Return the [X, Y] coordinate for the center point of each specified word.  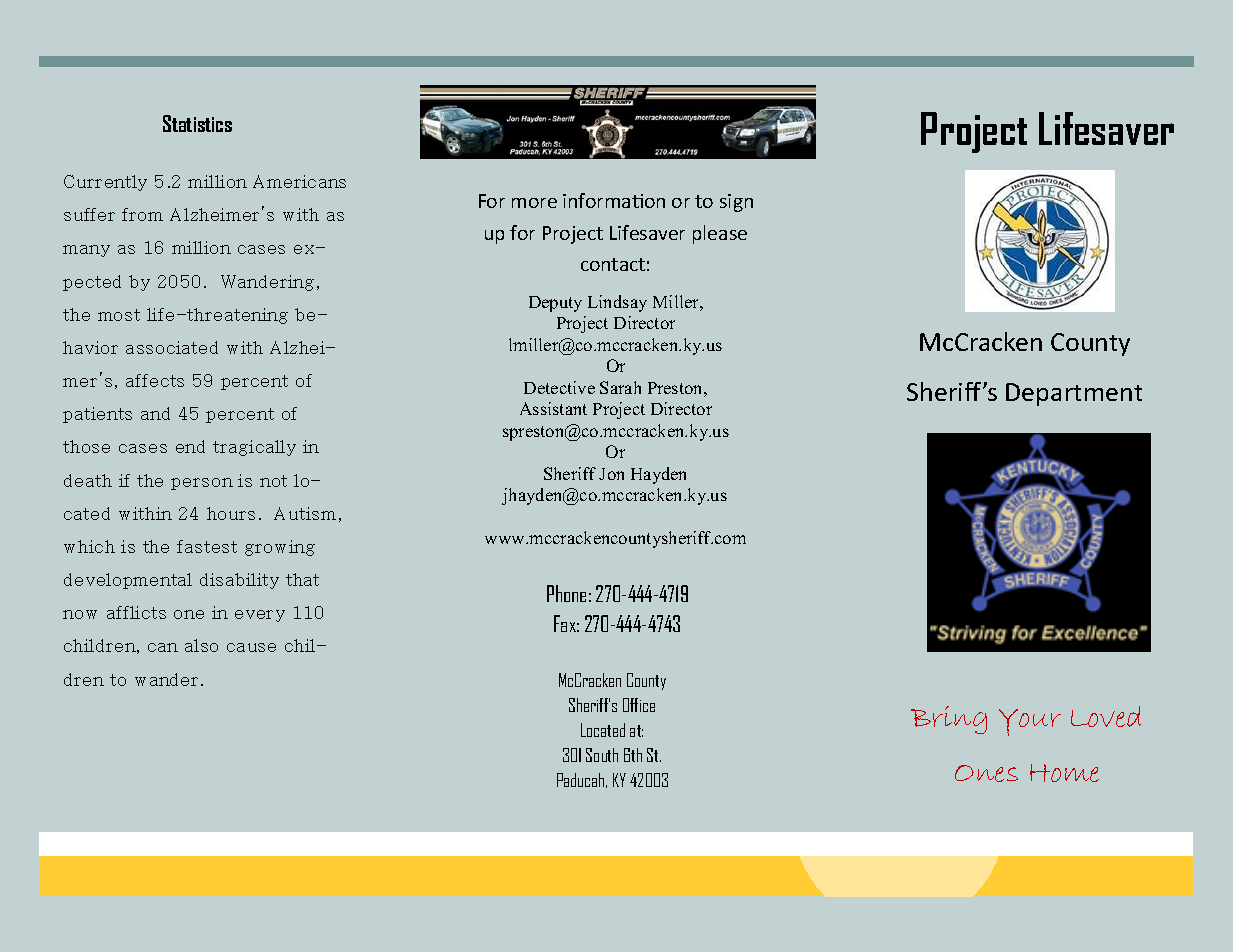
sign [736, 203]
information [614, 200]
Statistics [197, 123]
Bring [949, 720]
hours [231, 513]
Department [1074, 394]
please [720, 234]
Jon [611, 474]
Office [639, 705]
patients [97, 415]
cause [251, 647]
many [86, 251]
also [201, 645]
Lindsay [617, 303]
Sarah [620, 387]
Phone [566, 593]
